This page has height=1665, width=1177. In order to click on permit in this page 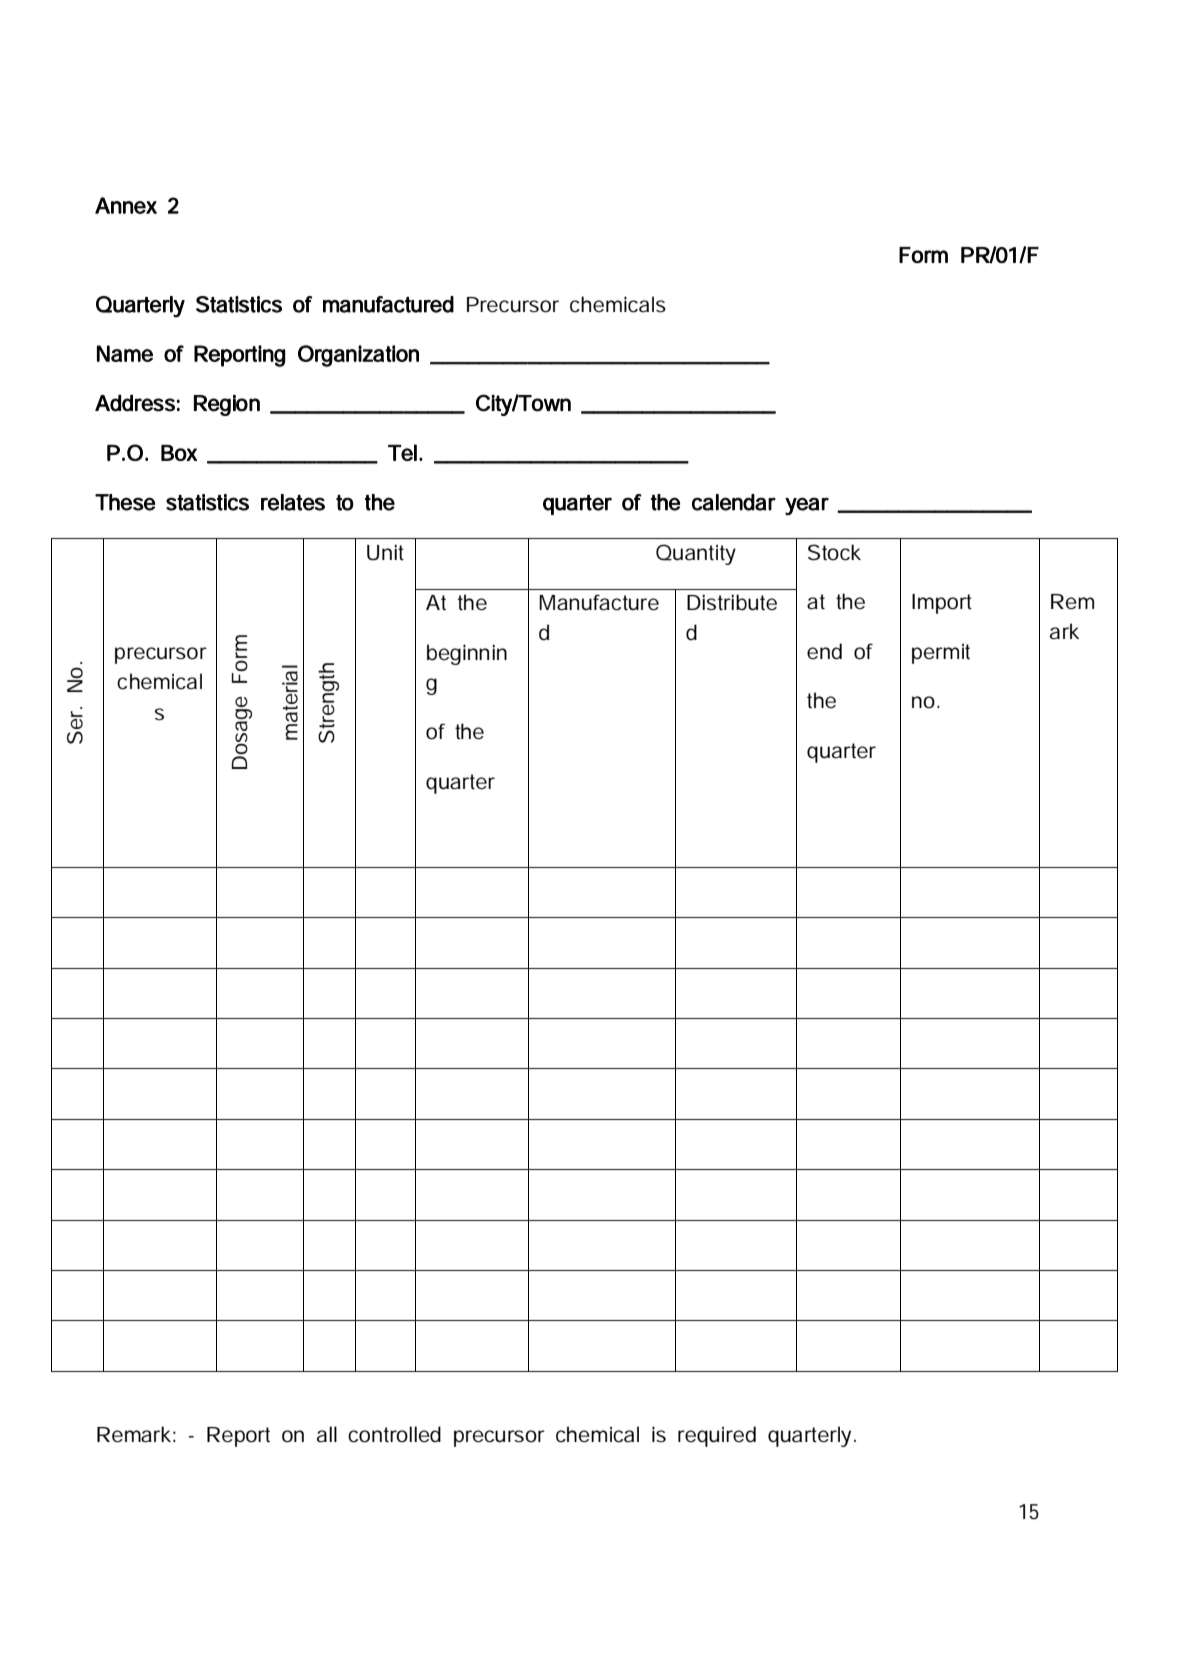, I will do `click(941, 654)`.
